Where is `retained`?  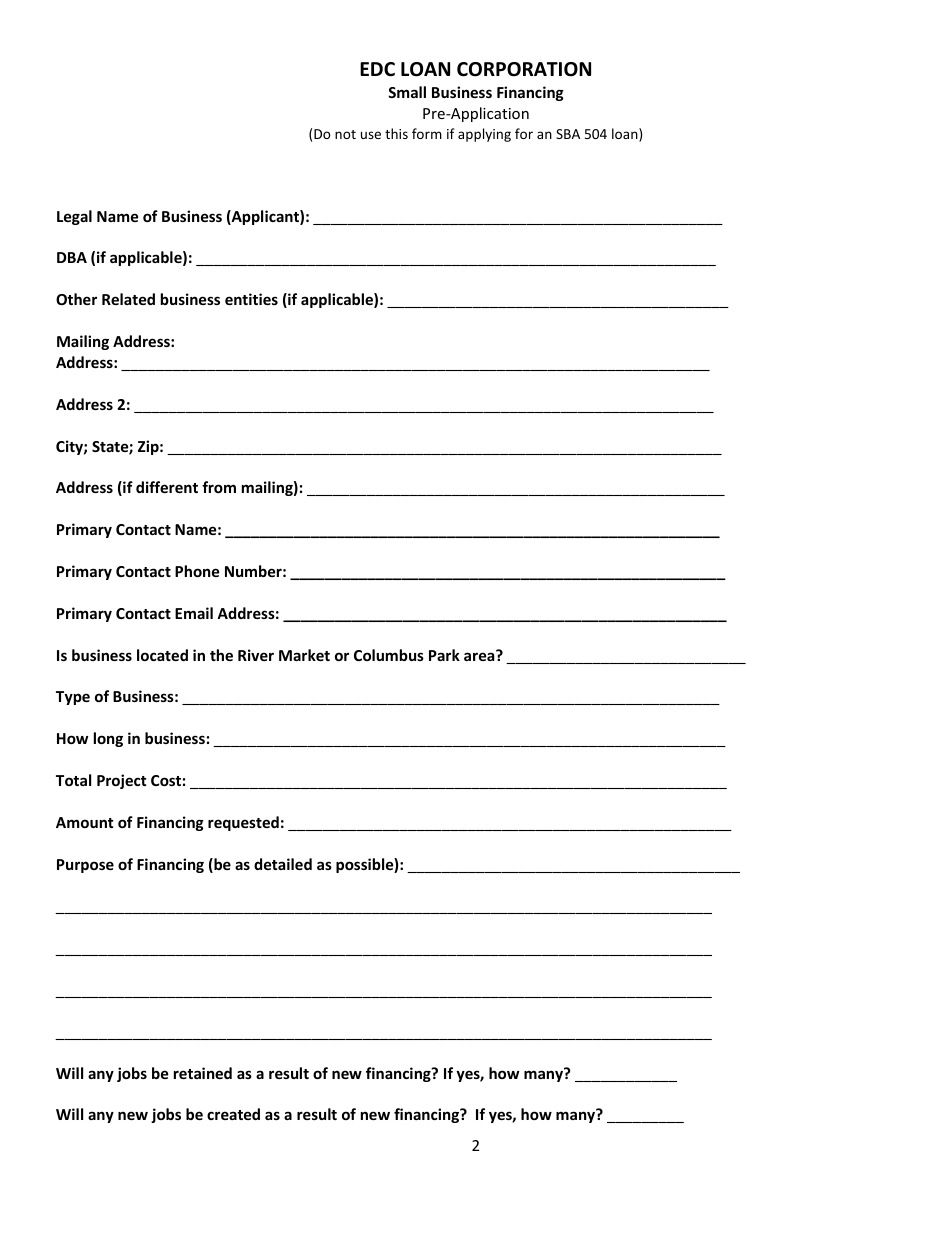 retained is located at coordinates (203, 1073).
